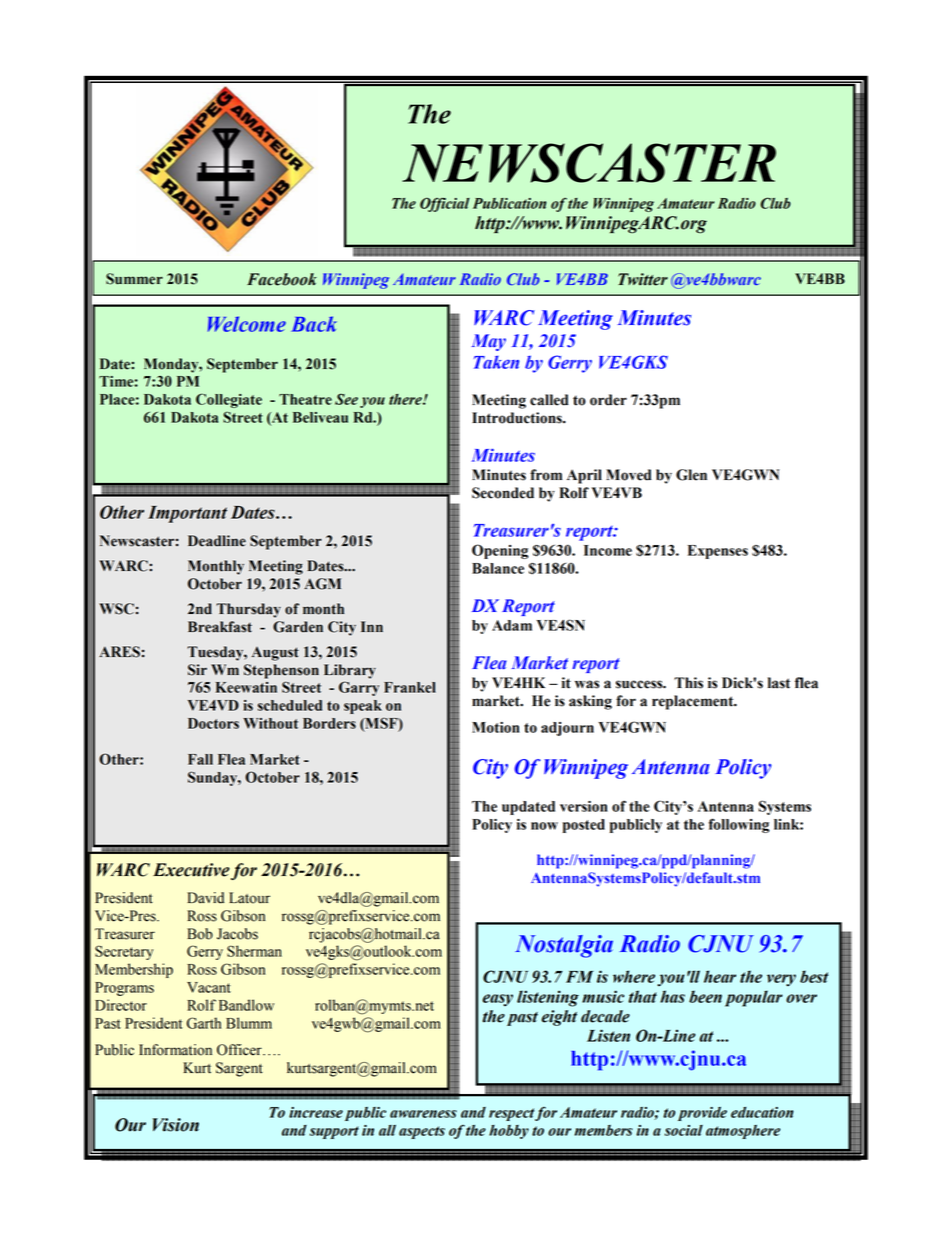 The image size is (952, 1233). I want to click on Twitter, so click(643, 279).
